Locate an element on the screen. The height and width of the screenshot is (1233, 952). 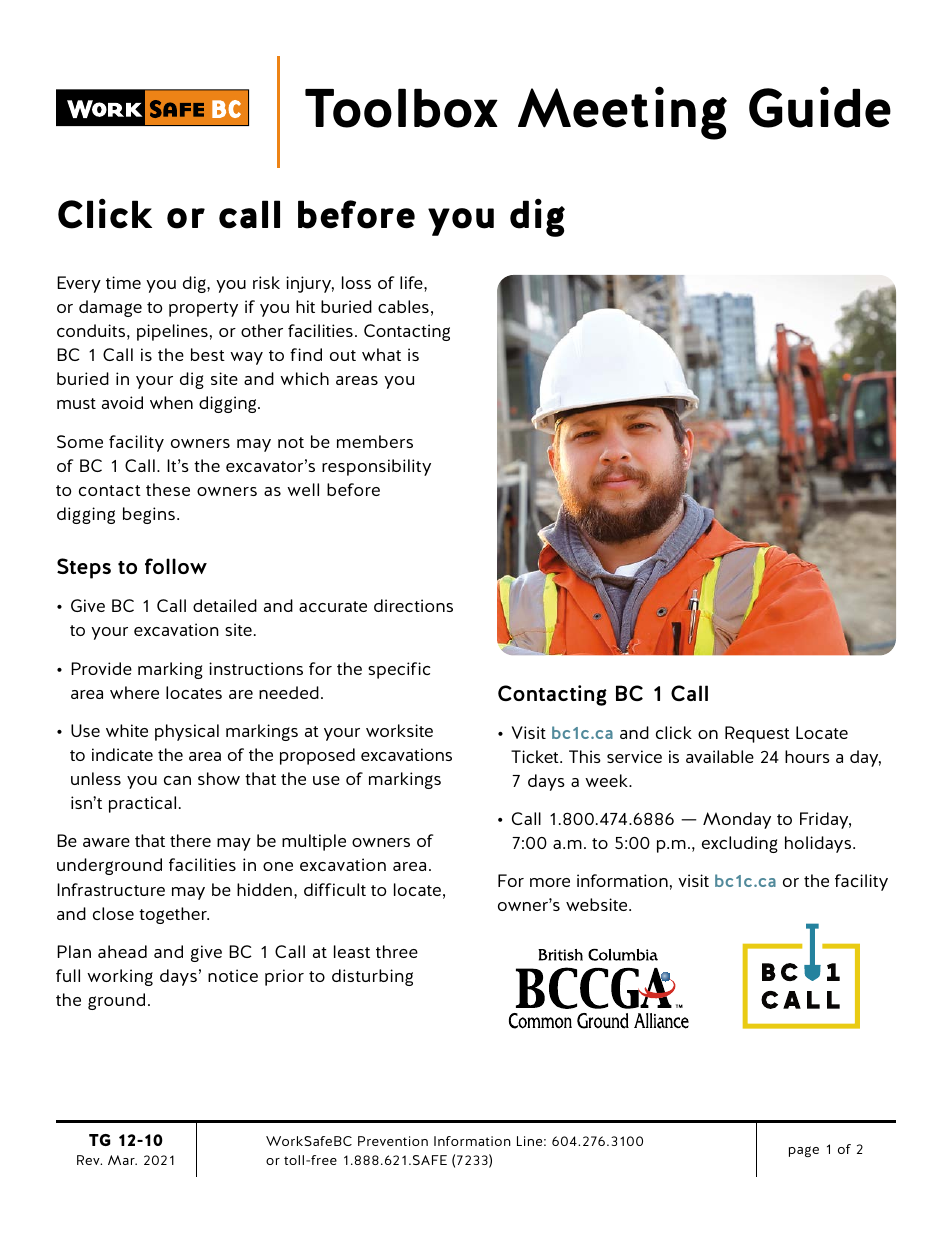
time is located at coordinates (123, 282).
